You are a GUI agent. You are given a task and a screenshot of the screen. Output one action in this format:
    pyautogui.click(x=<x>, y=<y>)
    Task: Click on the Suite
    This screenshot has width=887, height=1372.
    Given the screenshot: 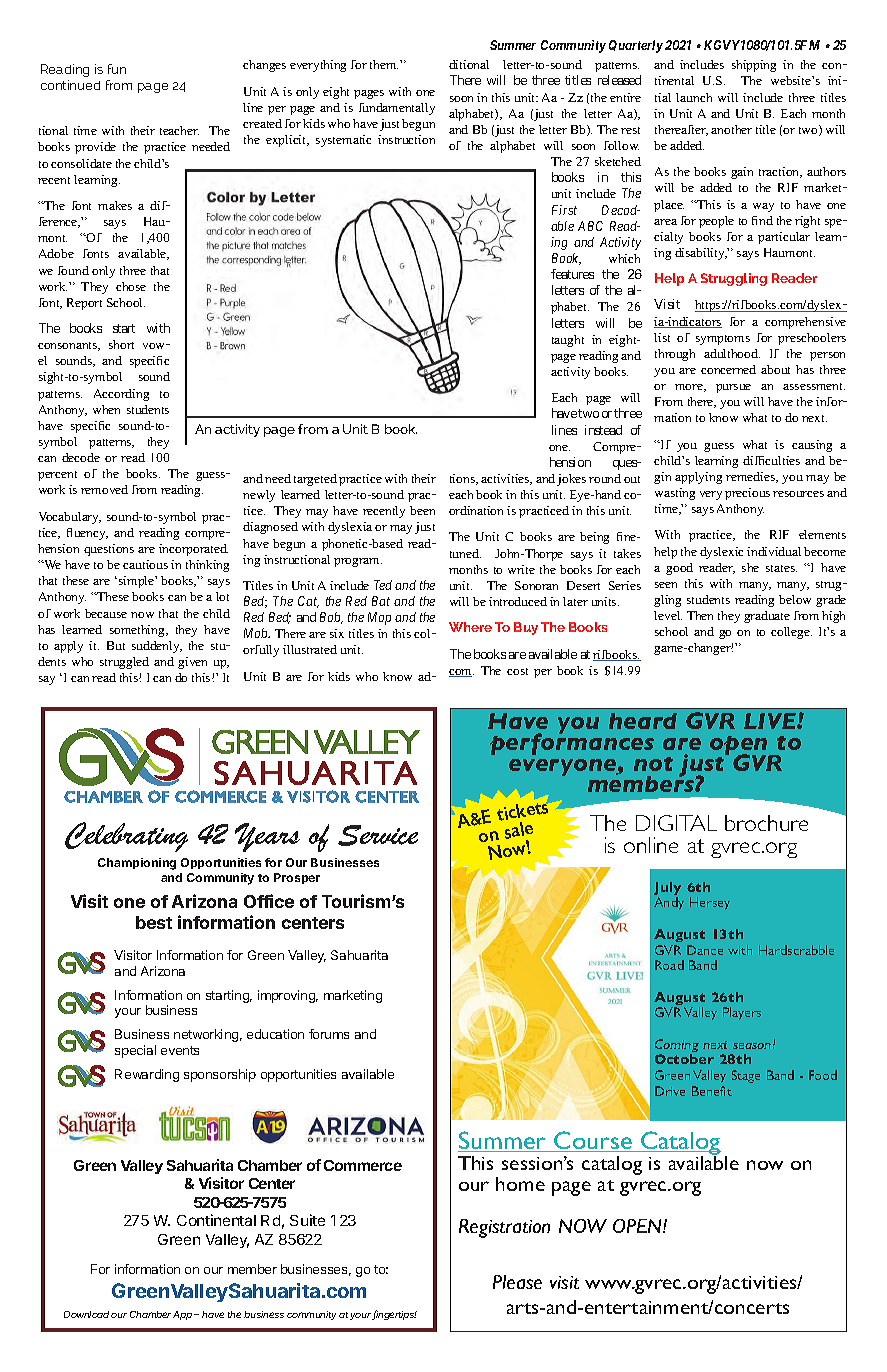 What is the action you would take?
    pyautogui.click(x=307, y=1220)
